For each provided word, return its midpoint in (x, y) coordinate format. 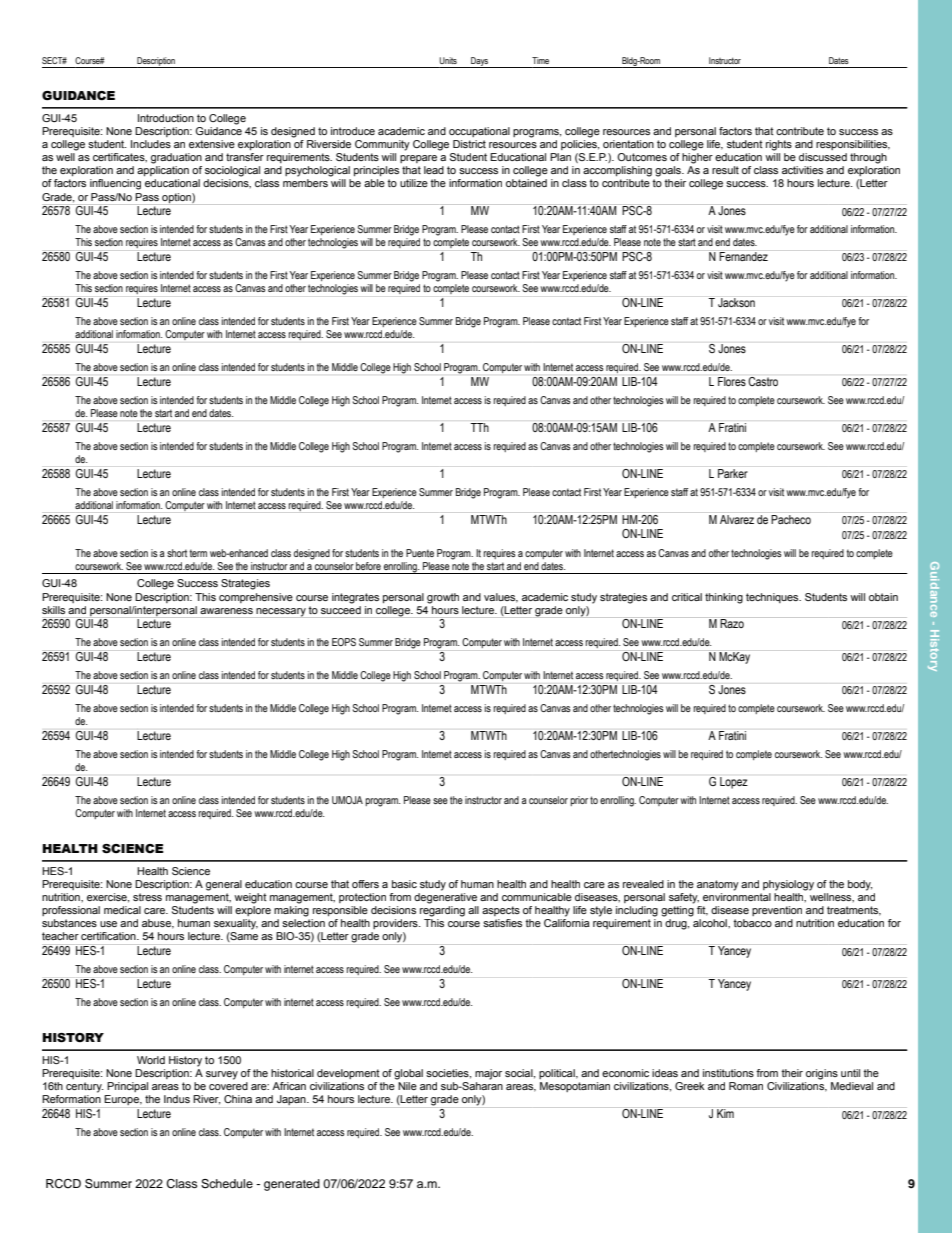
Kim (725, 1113)
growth (443, 598)
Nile (407, 1086)
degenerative (445, 898)
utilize (414, 183)
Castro (763, 381)
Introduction (166, 118)
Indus (177, 1099)
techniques (773, 598)
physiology (788, 885)
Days (480, 62)
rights (779, 145)
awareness (226, 611)
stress (147, 897)
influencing (115, 184)
